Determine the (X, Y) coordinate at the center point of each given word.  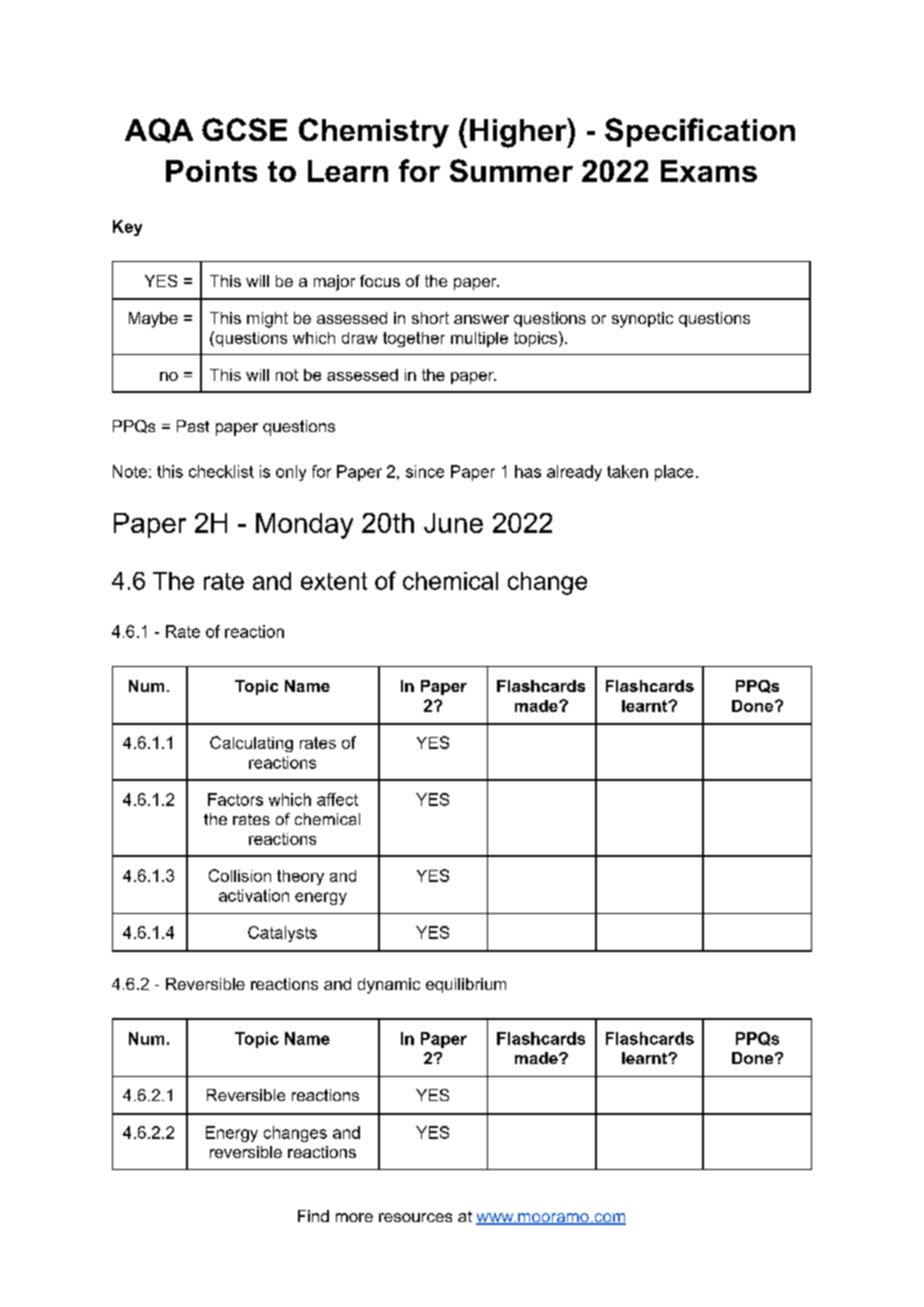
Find (313, 1216)
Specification (700, 132)
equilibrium (466, 985)
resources (415, 1217)
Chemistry (374, 133)
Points (211, 171)
